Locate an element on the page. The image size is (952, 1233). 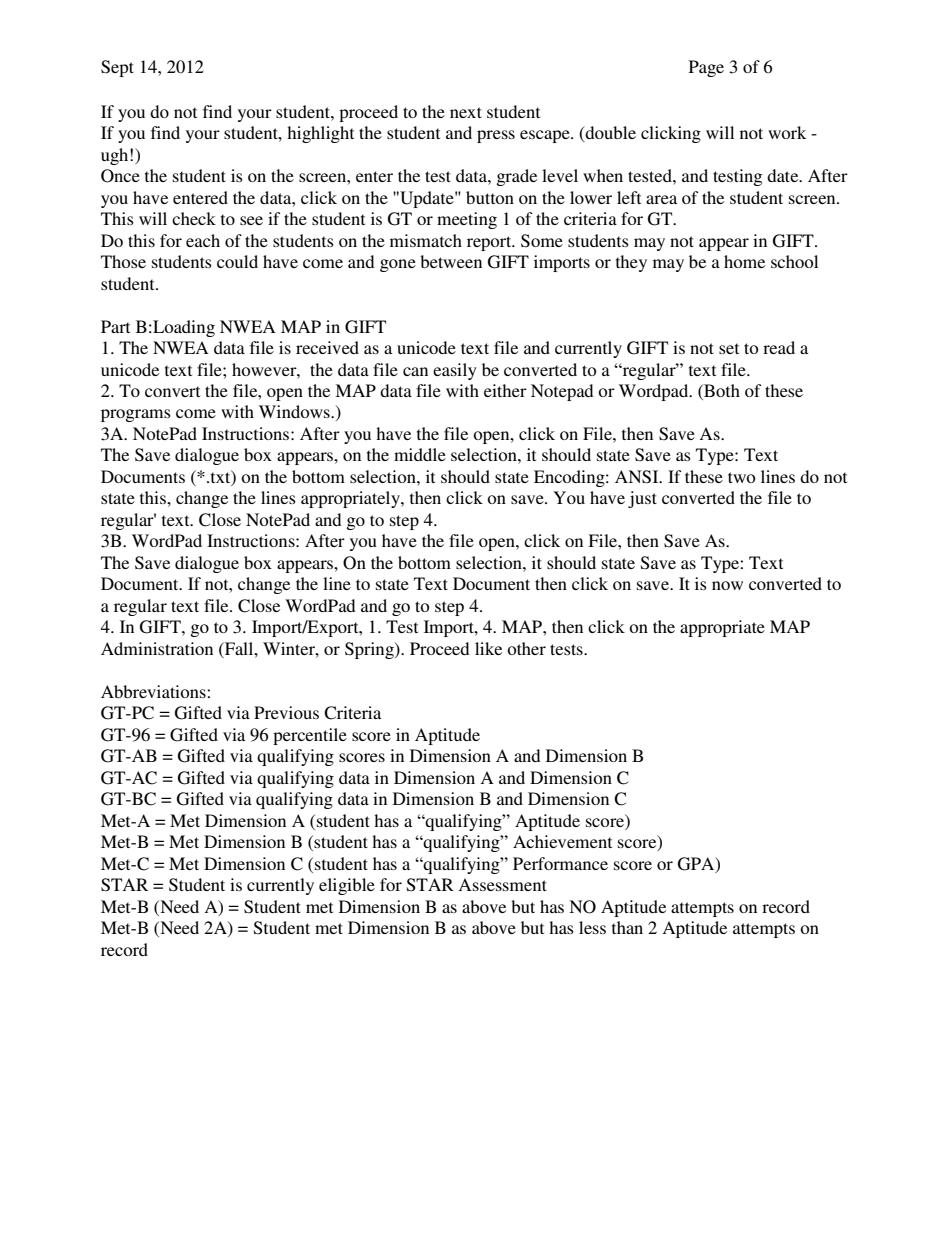
Assessment is located at coordinates (502, 884).
